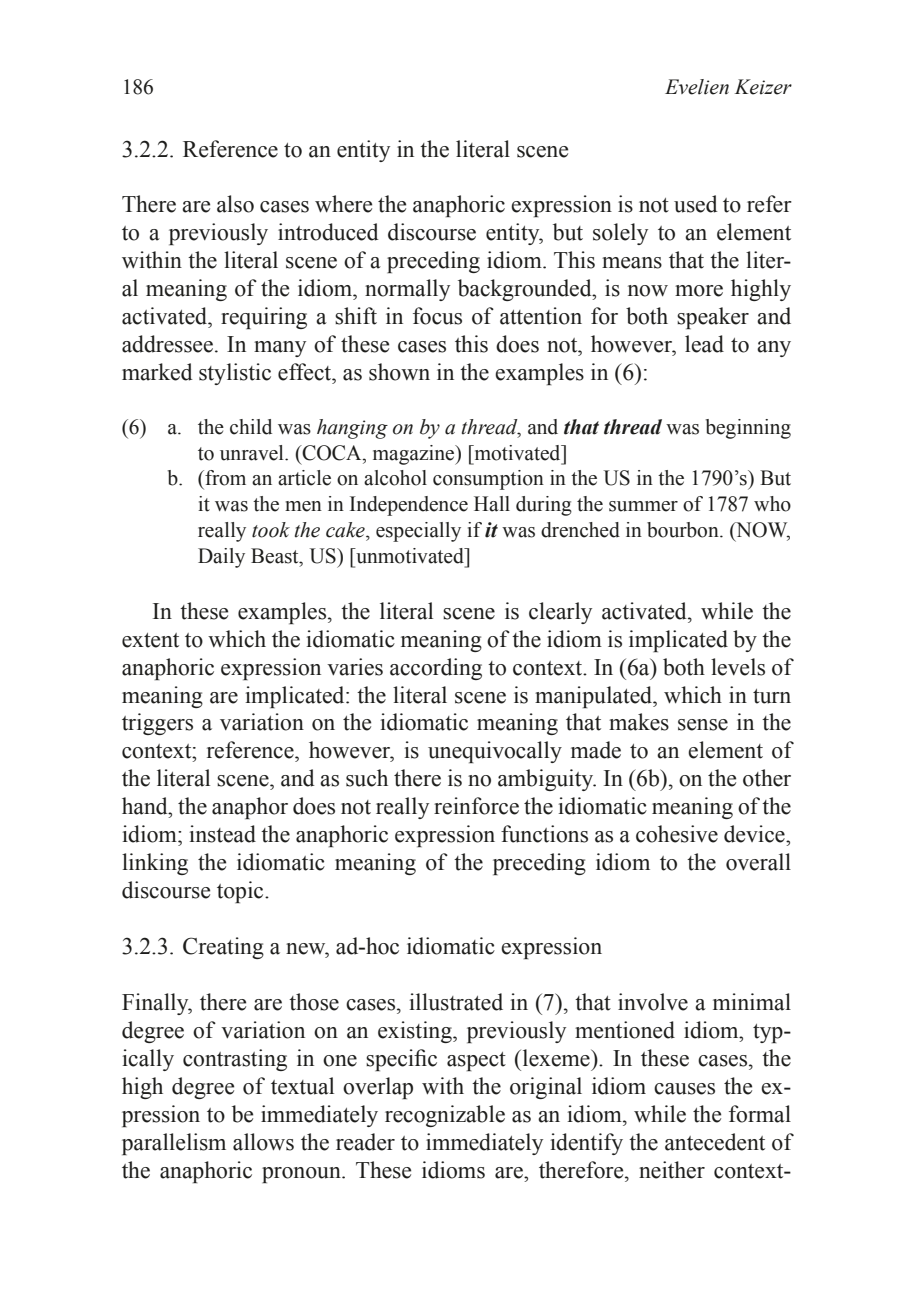 Image resolution: width=913 pixels, height=1316 pixels. What do you see at coordinates (263, 1142) in the document?
I see `allows` at bounding box center [263, 1142].
